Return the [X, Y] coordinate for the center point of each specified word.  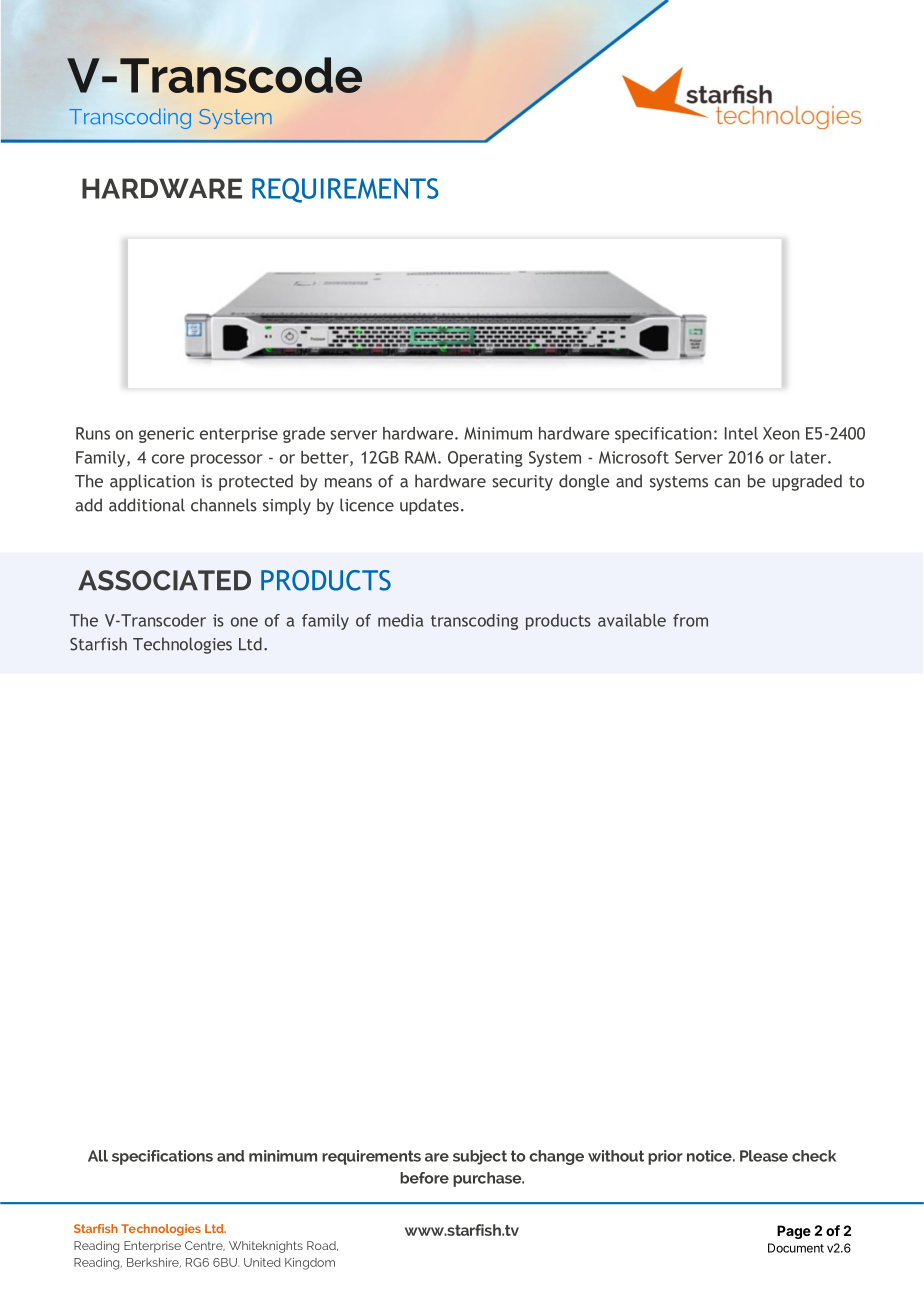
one [244, 622]
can [727, 483]
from [690, 620]
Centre [205, 1246]
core [168, 459]
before [424, 1178]
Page [794, 1232]
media [400, 620]
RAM [422, 457]
